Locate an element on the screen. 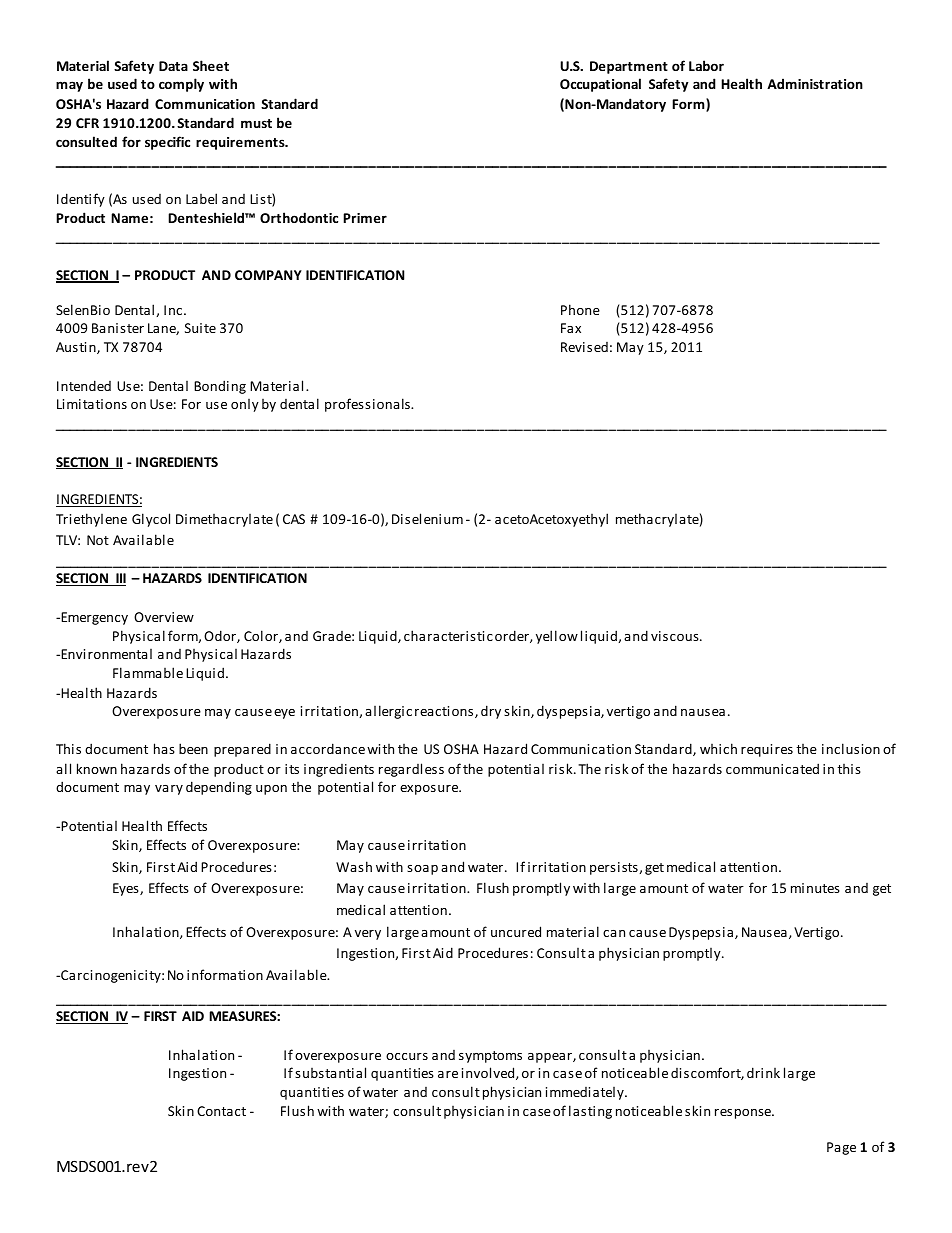 The width and height of the screenshot is (952, 1233). involved is located at coordinates (489, 1073).
